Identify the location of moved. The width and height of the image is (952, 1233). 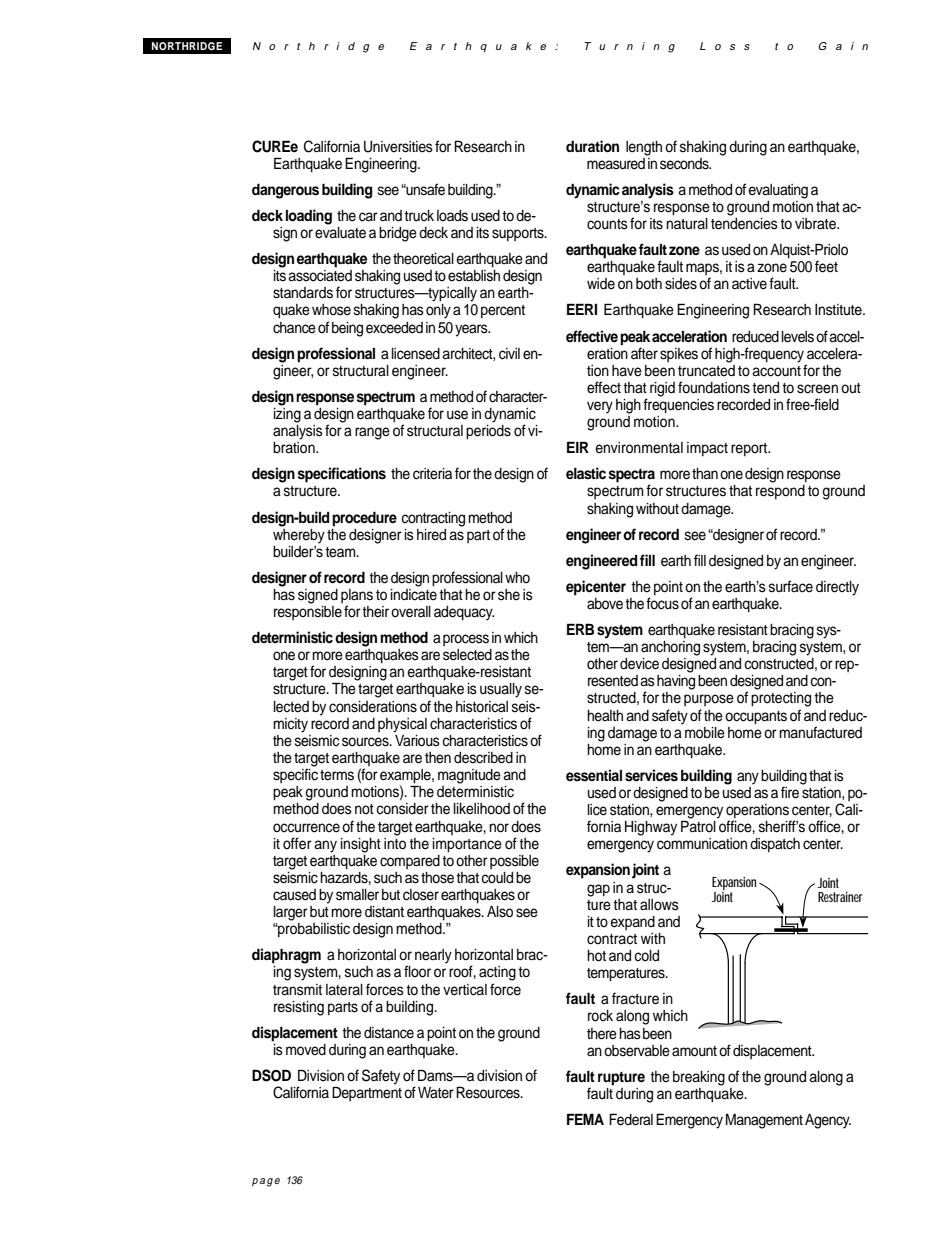
(306, 1050).
